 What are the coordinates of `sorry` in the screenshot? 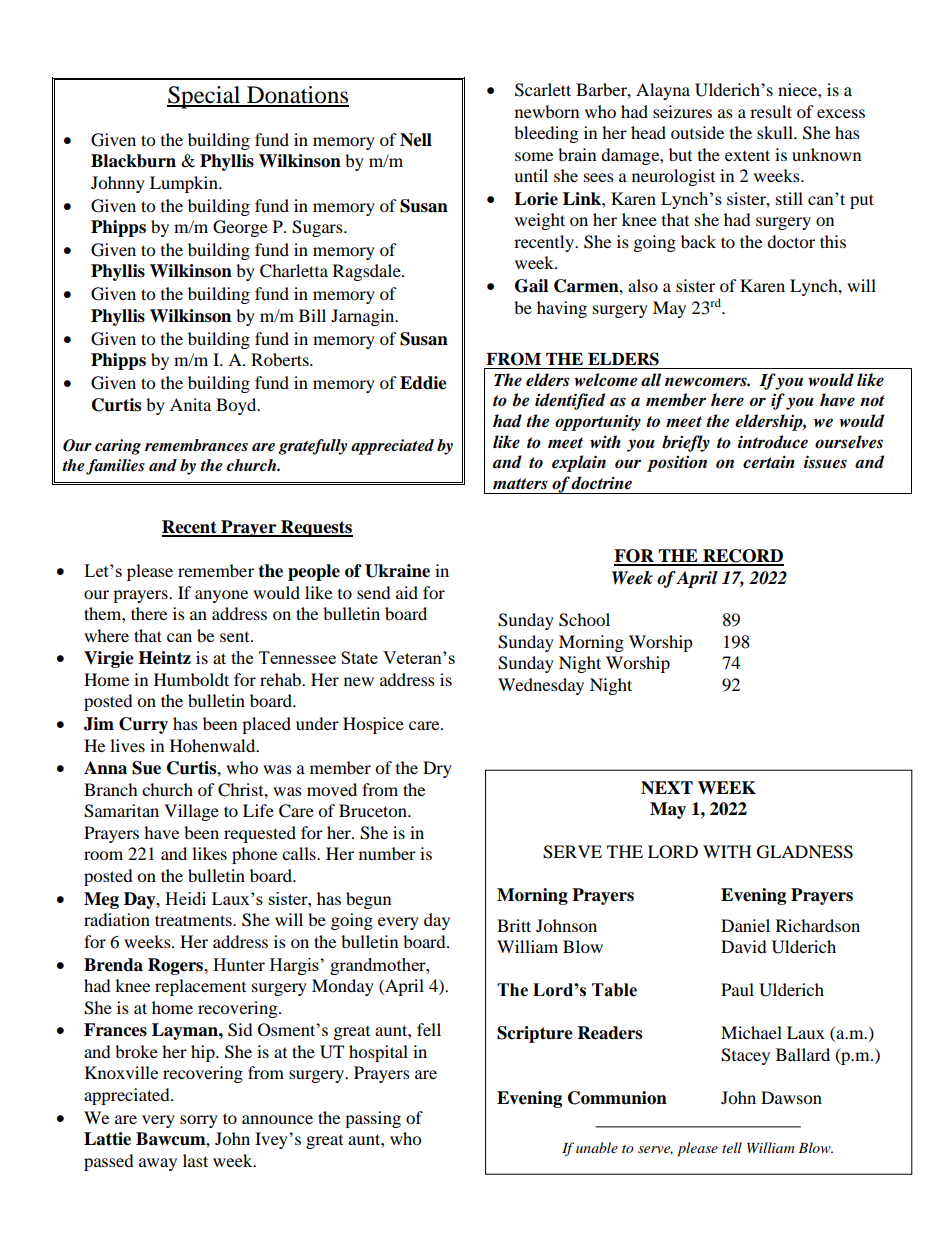 It's located at (199, 1121).
